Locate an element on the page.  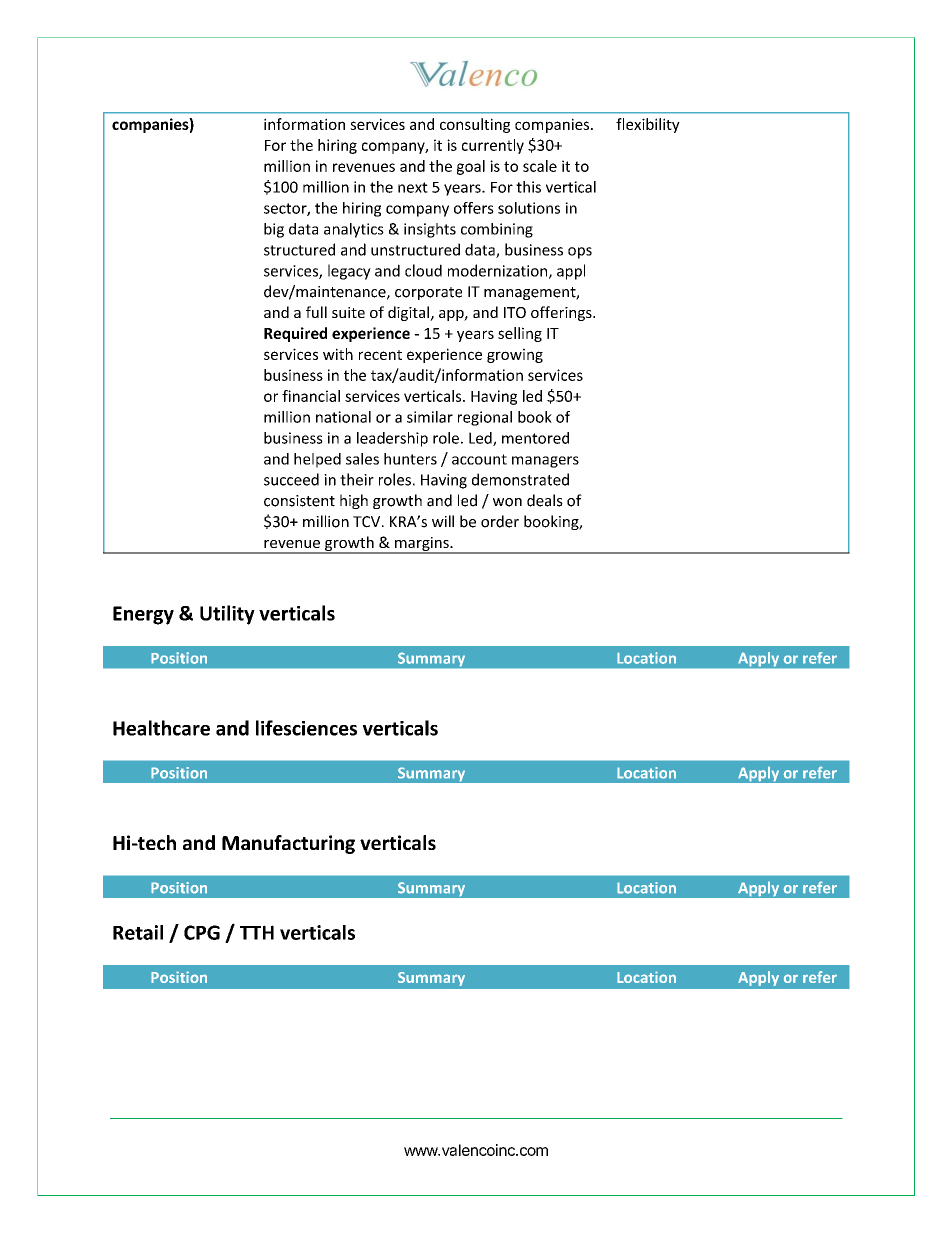
big is located at coordinates (274, 230).
